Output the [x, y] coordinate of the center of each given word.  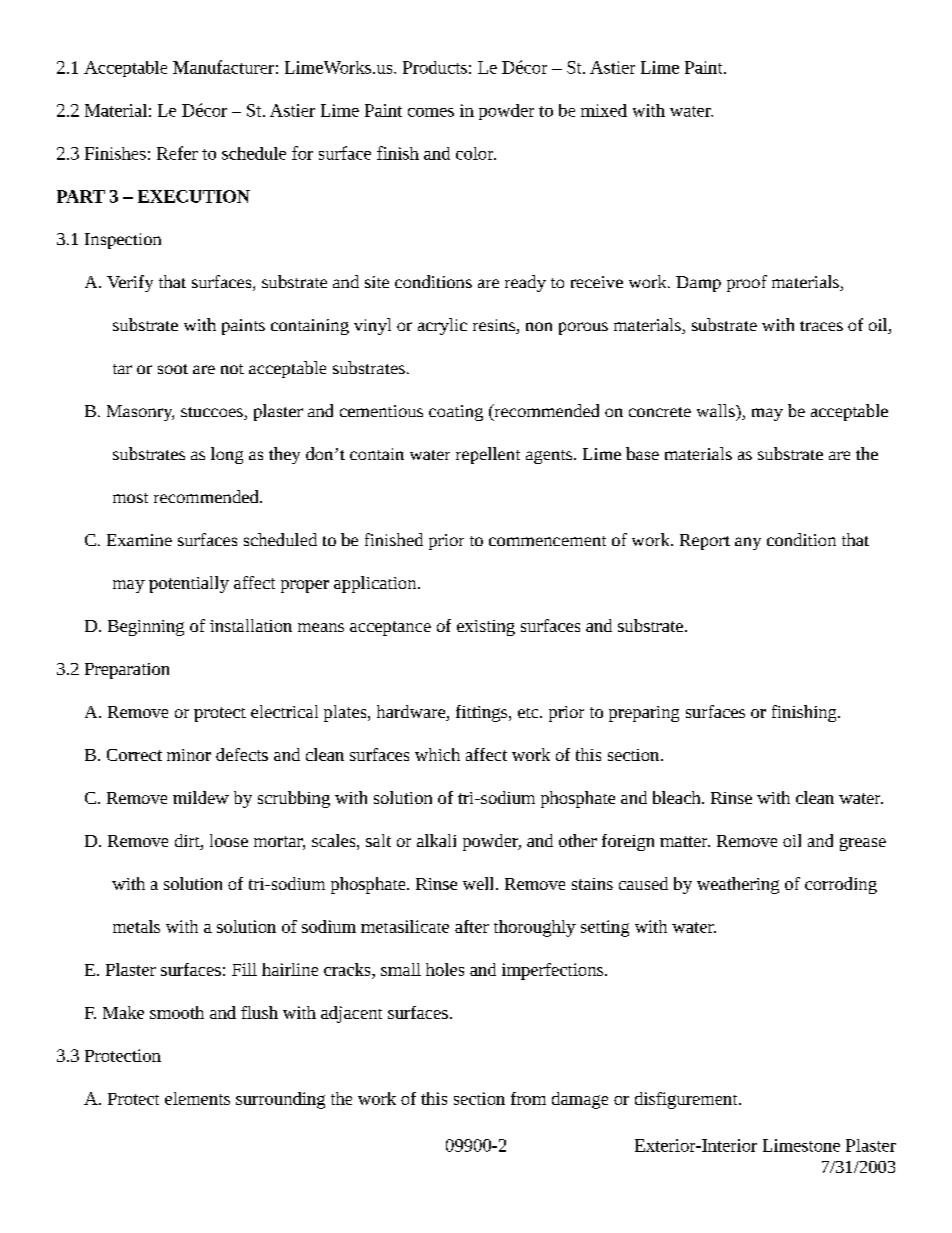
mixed [604, 110]
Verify [130, 283]
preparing [644, 714]
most [130, 498]
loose [229, 840]
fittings [483, 713]
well [480, 883]
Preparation [127, 671]
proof [747, 283]
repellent [488, 455]
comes [431, 112]
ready [525, 283]
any [748, 543]
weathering [738, 885]
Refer [177, 153]
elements [197, 1098]
